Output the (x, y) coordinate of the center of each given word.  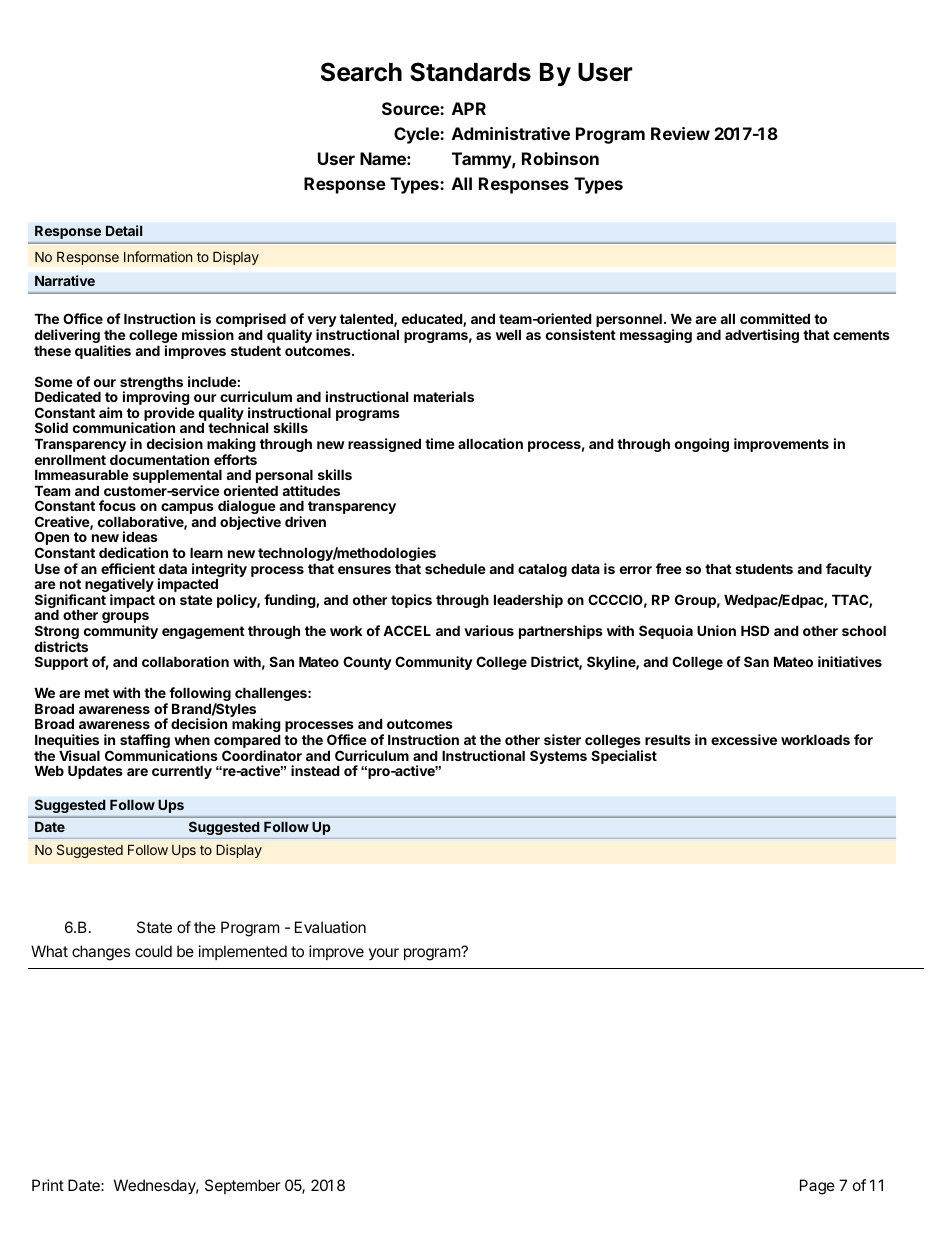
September (243, 1186)
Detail (124, 230)
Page (817, 1187)
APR (469, 108)
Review (680, 133)
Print (48, 1185)
